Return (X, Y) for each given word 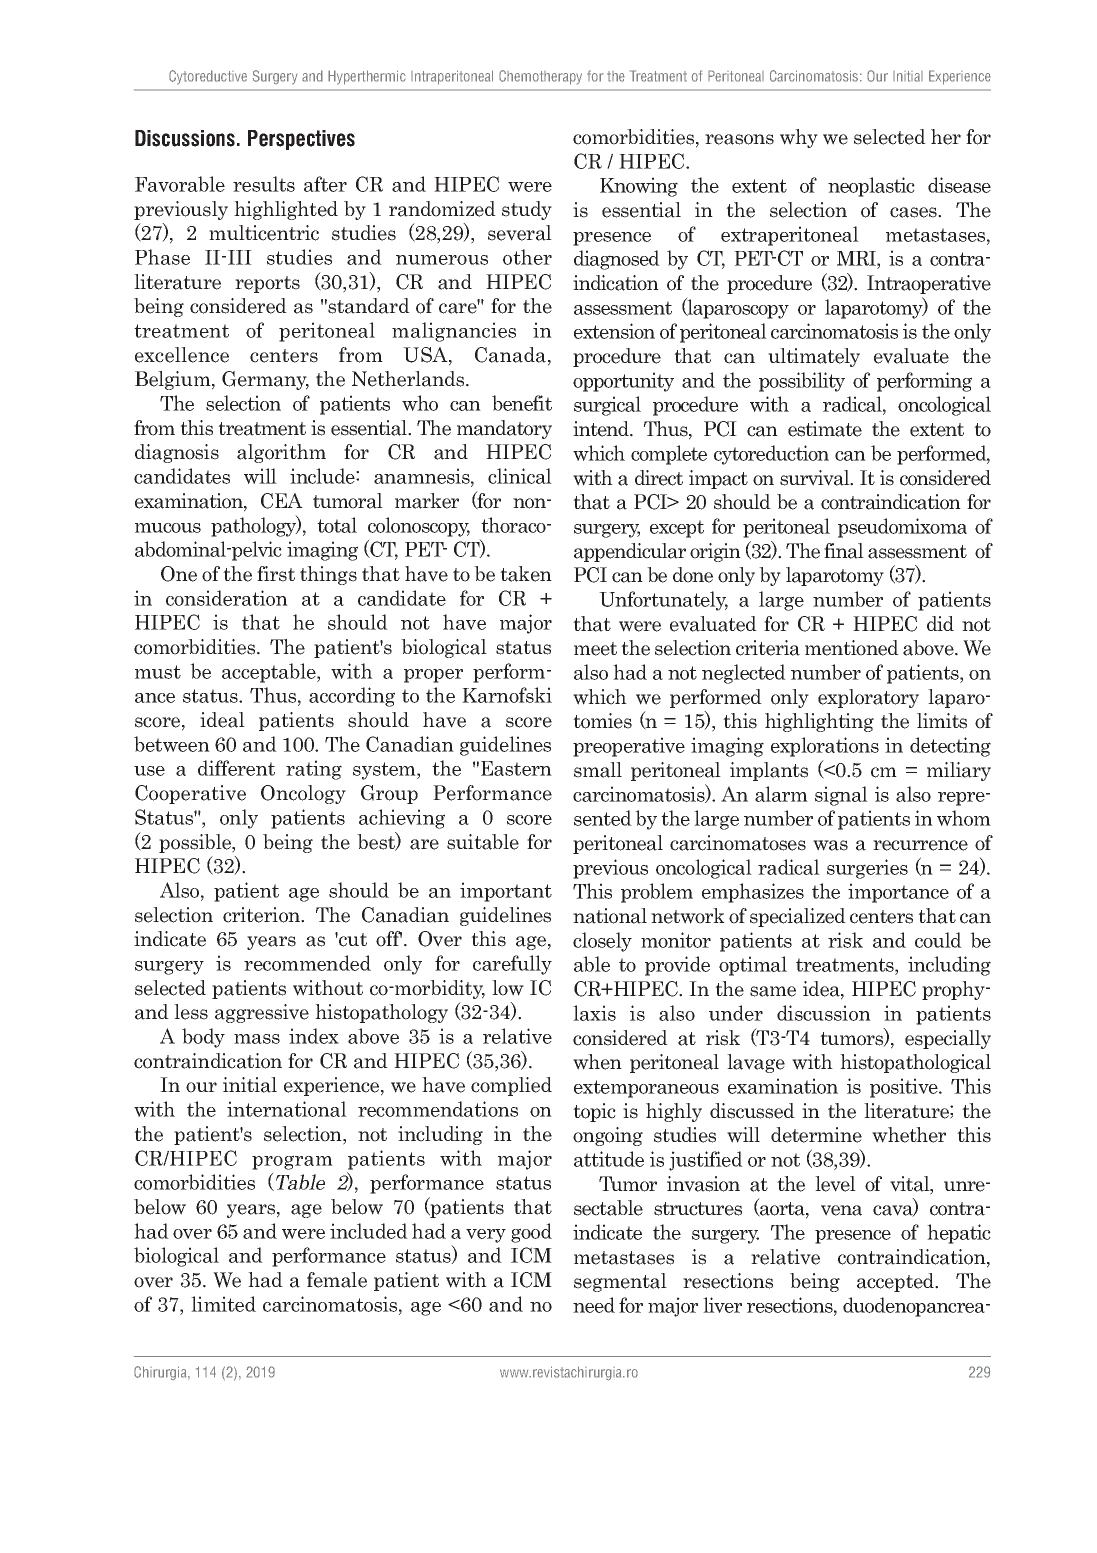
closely (602, 942)
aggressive (262, 1013)
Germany (265, 380)
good (531, 1233)
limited (223, 1304)
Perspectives (301, 140)
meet (595, 649)
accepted (897, 1282)
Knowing (639, 187)
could (938, 940)
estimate (825, 429)
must (158, 672)
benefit (522, 403)
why (799, 138)
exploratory (868, 698)
